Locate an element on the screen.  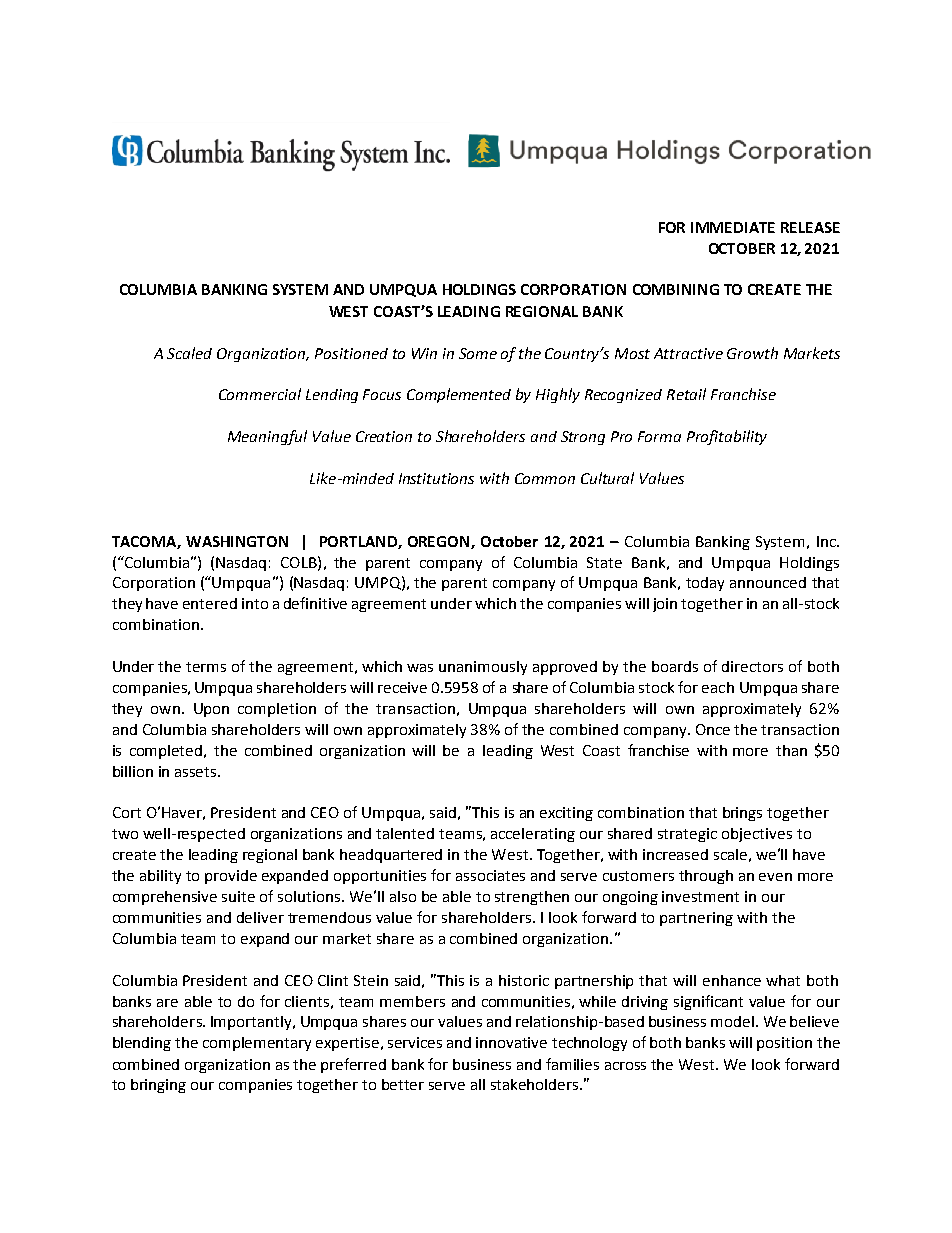
Some is located at coordinates (478, 353).
